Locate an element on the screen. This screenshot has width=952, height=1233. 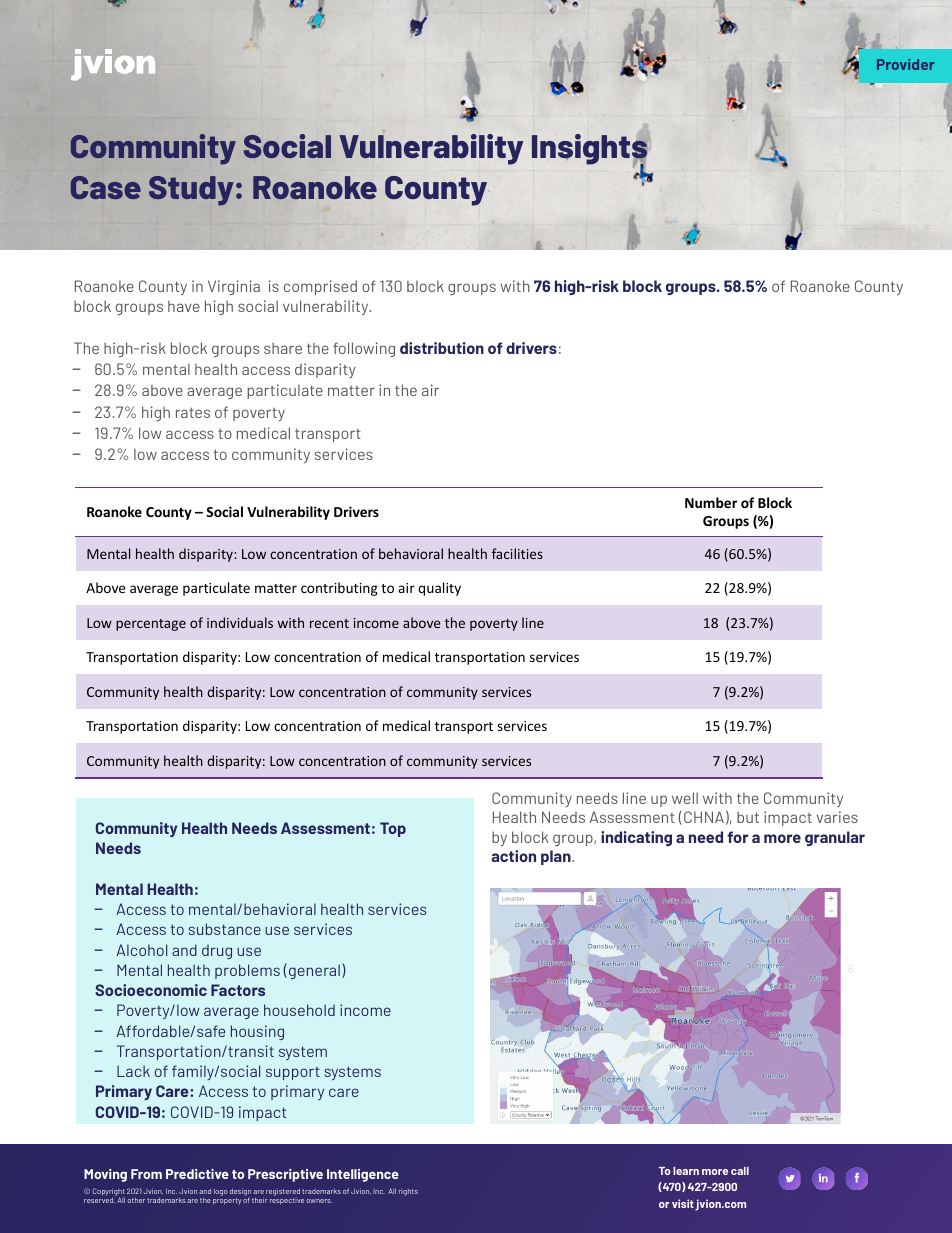
action is located at coordinates (513, 856).
